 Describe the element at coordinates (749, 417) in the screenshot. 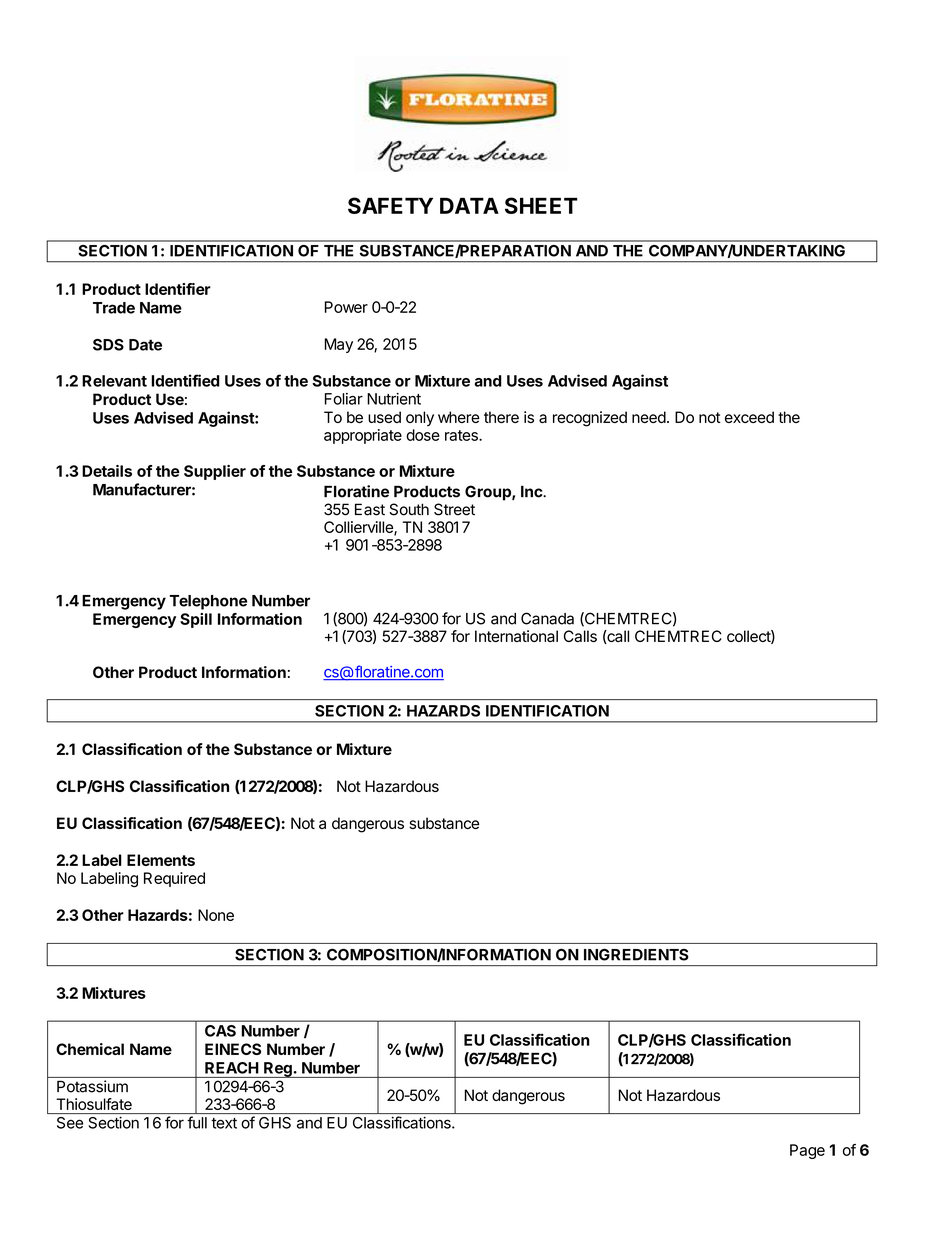

I see `exceed` at that location.
